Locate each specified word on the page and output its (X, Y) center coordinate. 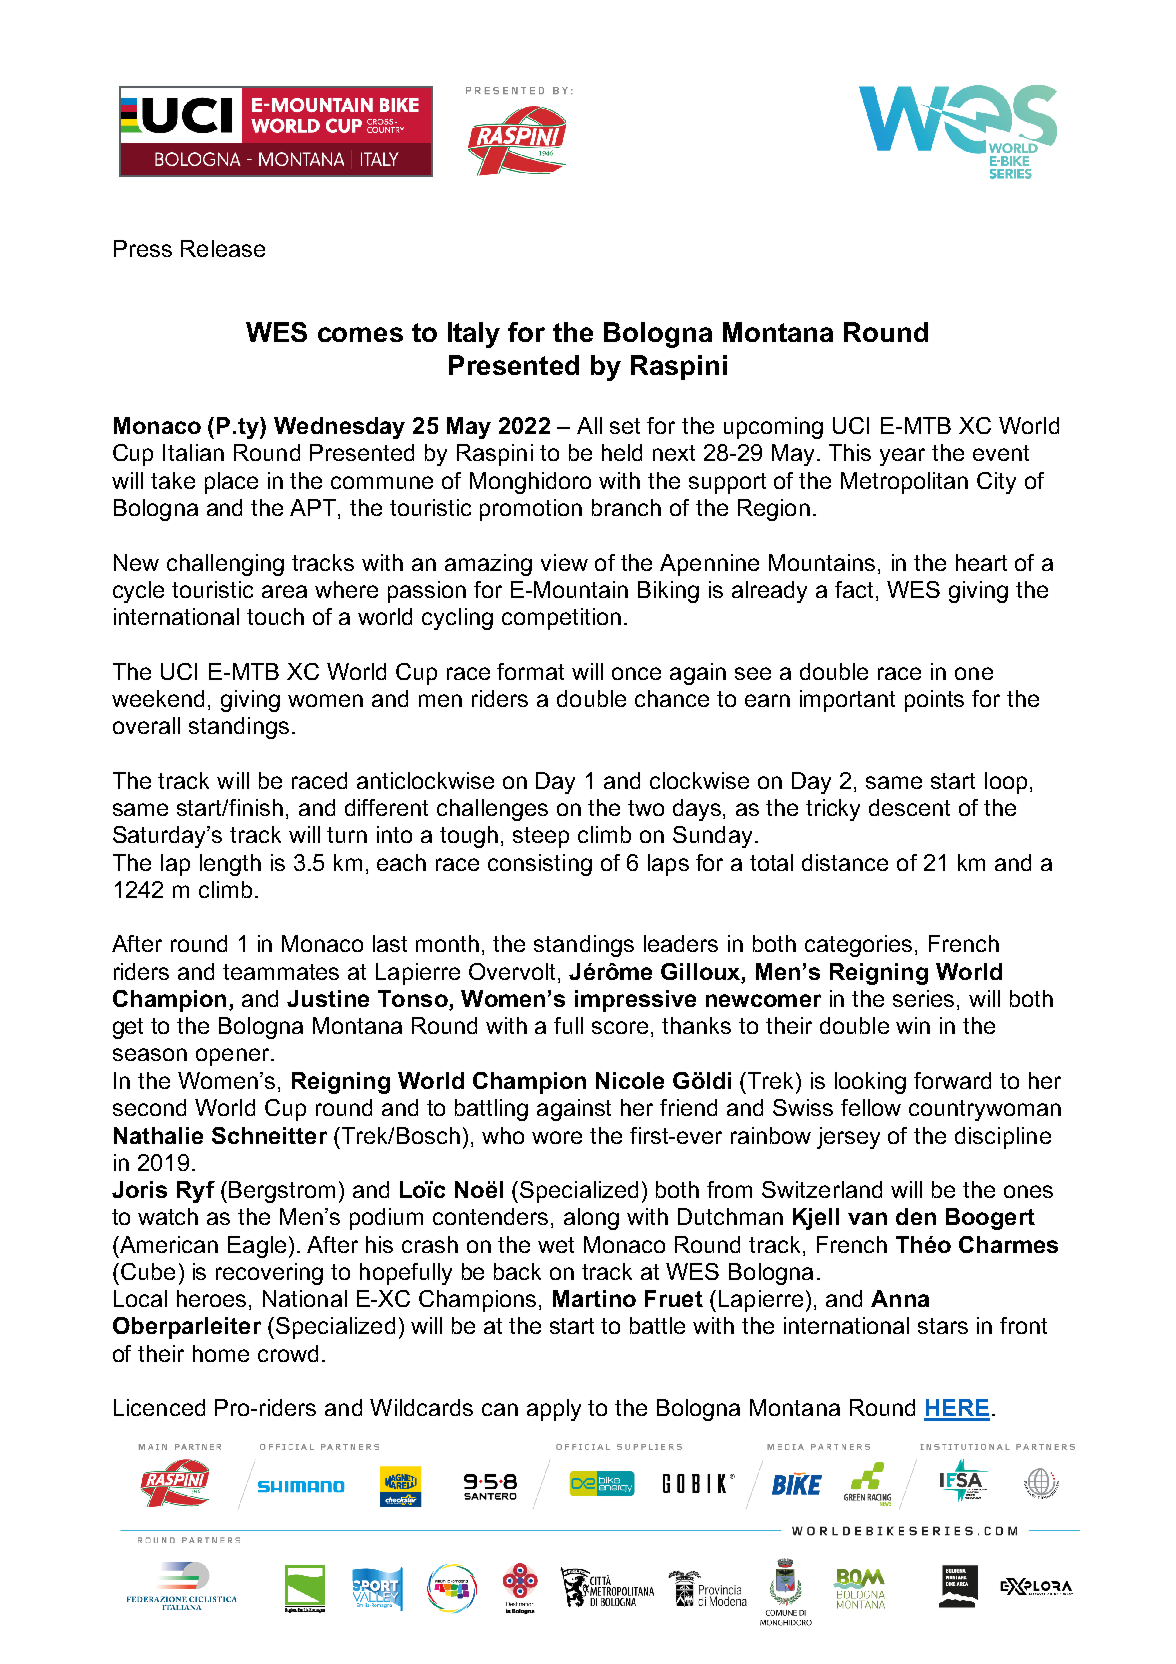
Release (223, 248)
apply (554, 1410)
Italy (474, 335)
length (230, 865)
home (221, 1353)
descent (909, 807)
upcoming (773, 428)
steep (541, 837)
